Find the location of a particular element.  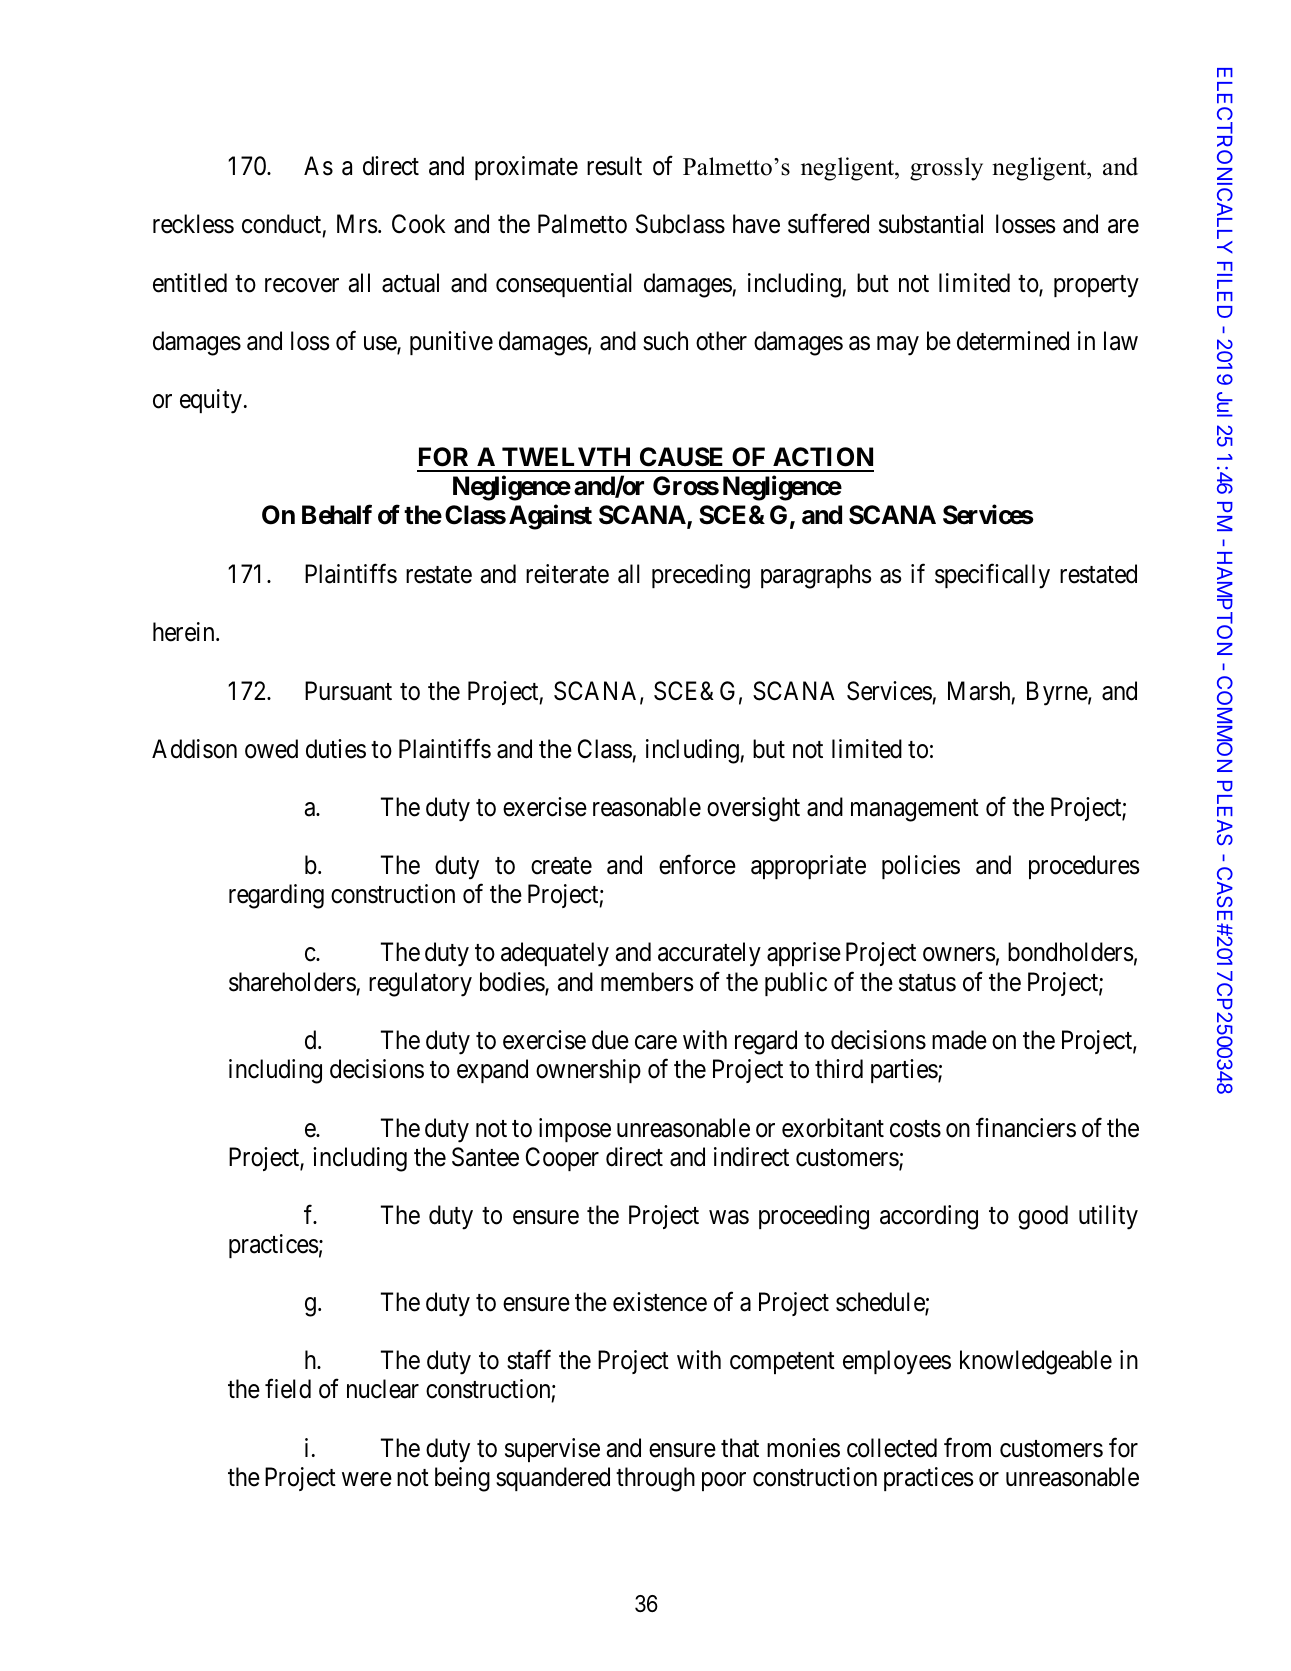

made is located at coordinates (959, 1040).
